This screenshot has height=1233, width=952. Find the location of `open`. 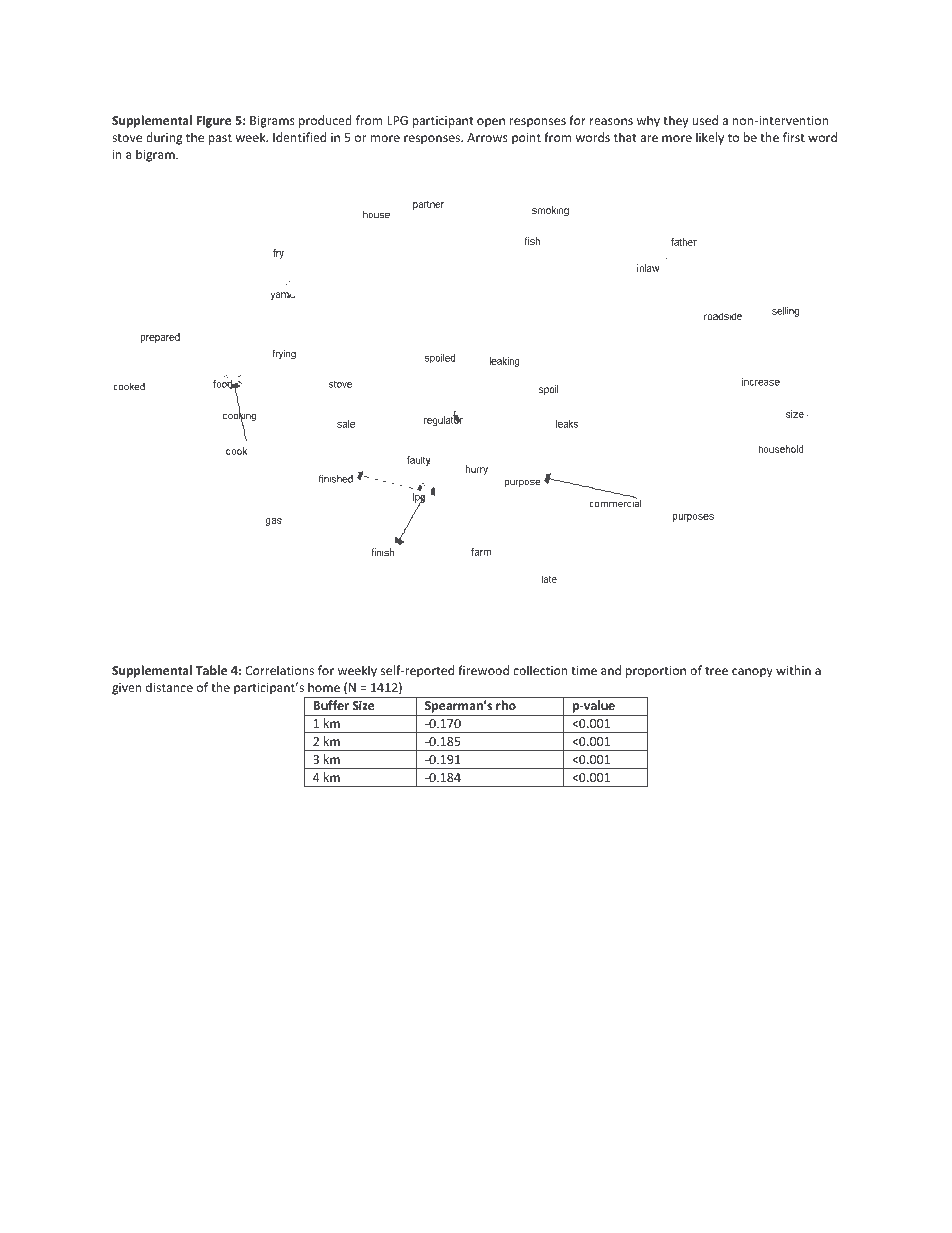

open is located at coordinates (491, 123).
